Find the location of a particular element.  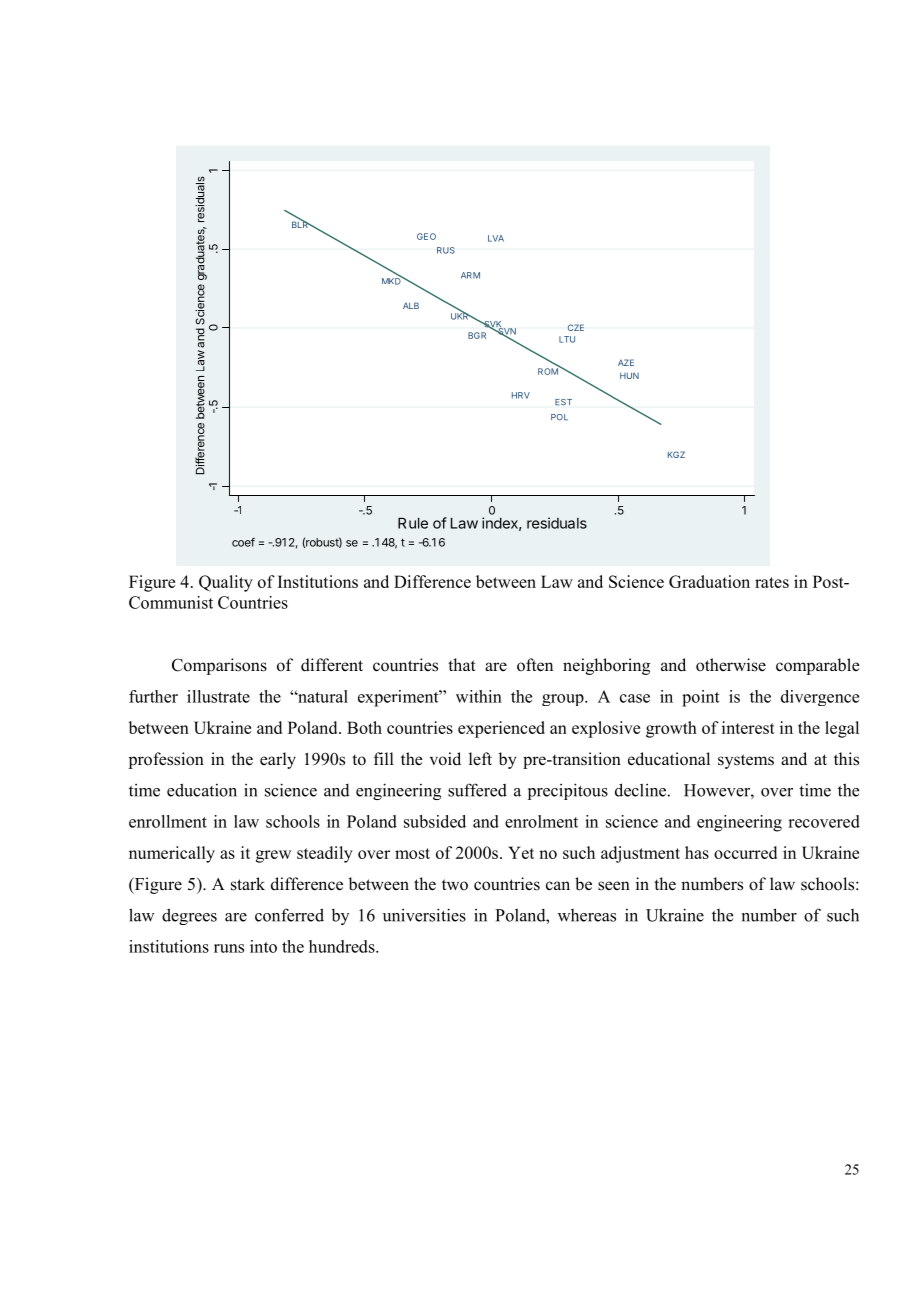

Rule is located at coordinates (413, 523).
